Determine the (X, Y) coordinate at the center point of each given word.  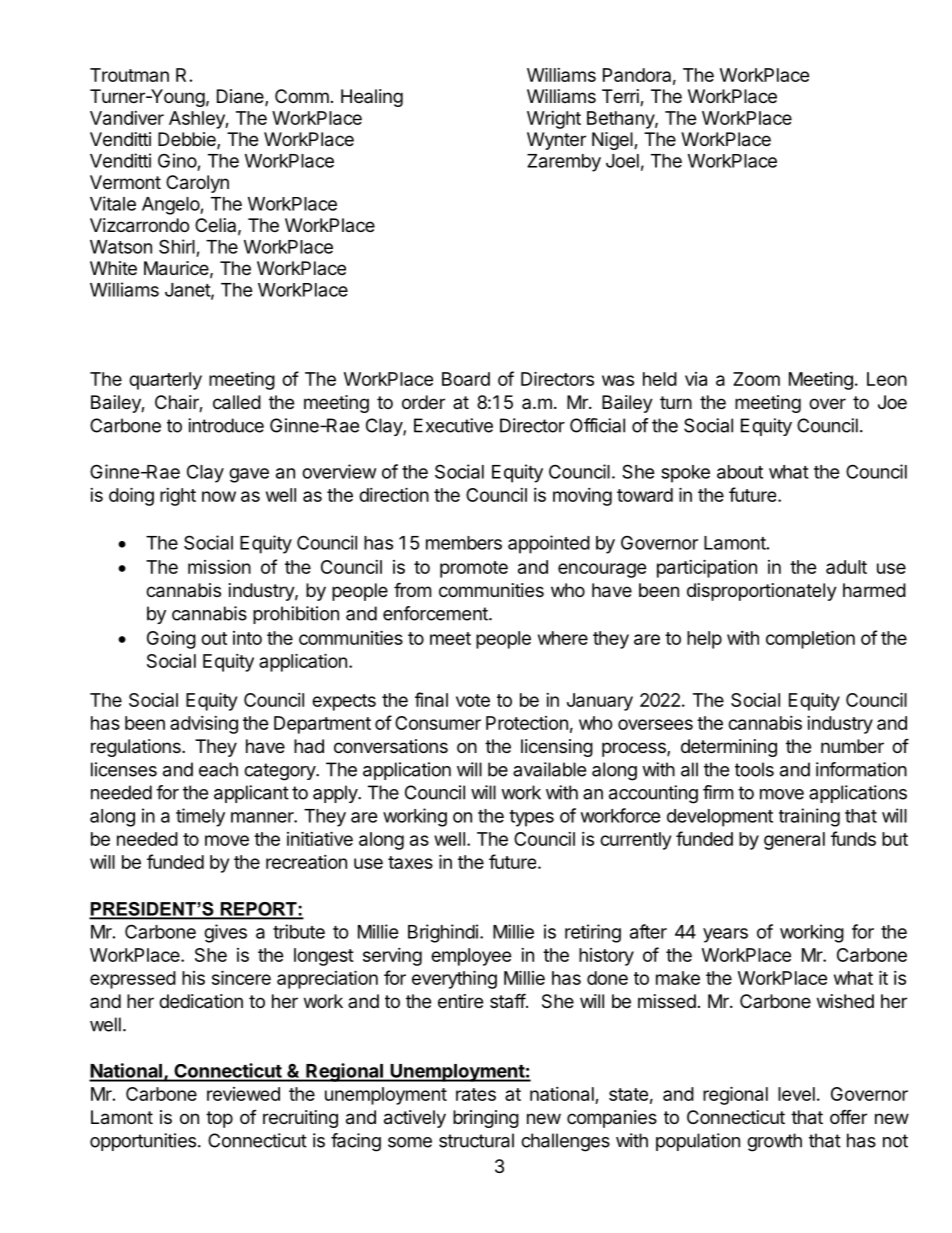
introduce (226, 425)
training (809, 817)
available (549, 769)
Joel (622, 161)
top (219, 1119)
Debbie (188, 140)
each (218, 769)
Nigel (613, 141)
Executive (453, 425)
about (740, 472)
